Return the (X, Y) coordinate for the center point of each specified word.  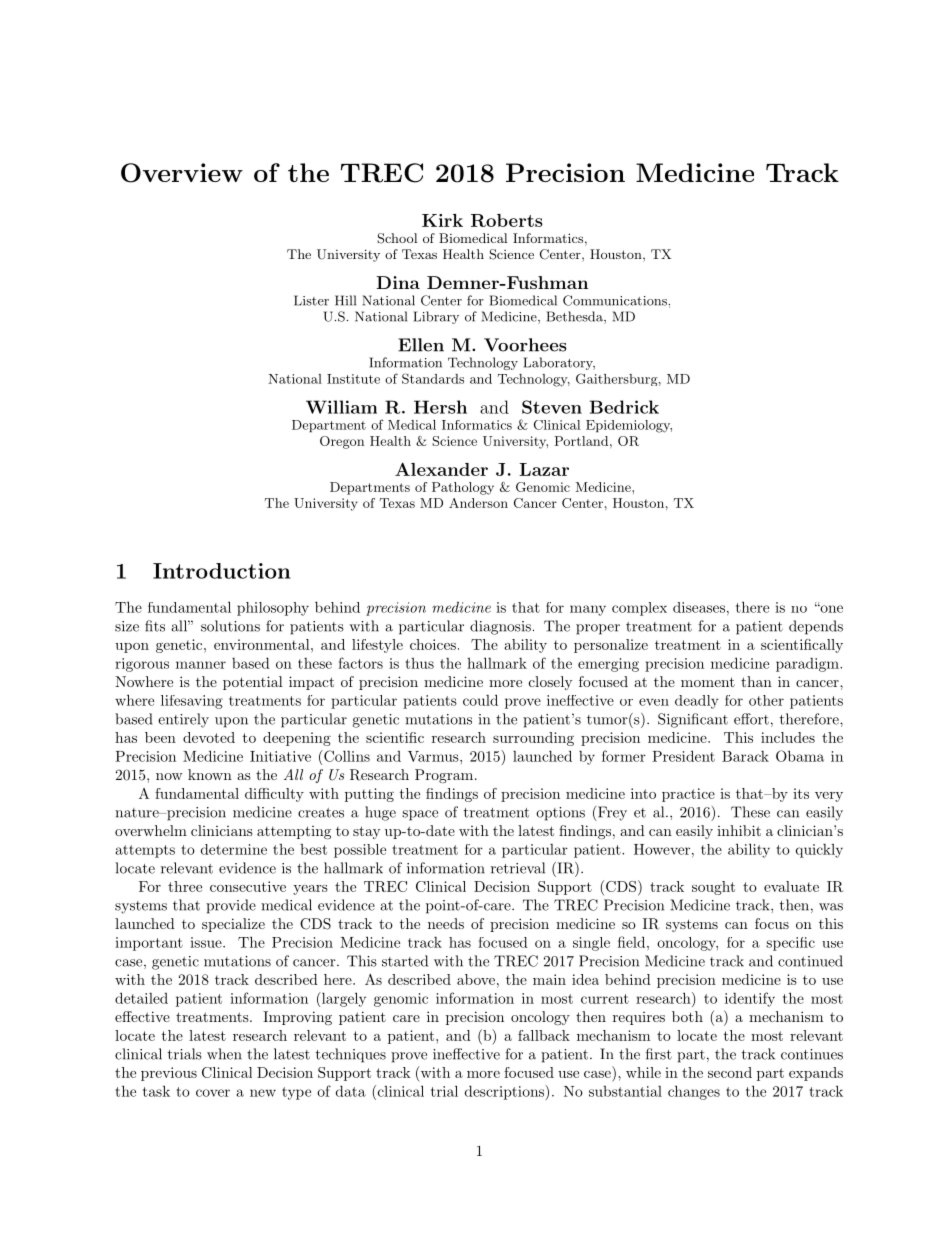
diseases (699, 607)
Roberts (506, 220)
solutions (230, 626)
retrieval (518, 868)
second (730, 1072)
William (341, 407)
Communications (615, 300)
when (224, 1054)
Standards (433, 378)
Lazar (544, 469)
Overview (182, 173)
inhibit (739, 830)
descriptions (505, 1092)
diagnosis (500, 627)
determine (234, 849)
